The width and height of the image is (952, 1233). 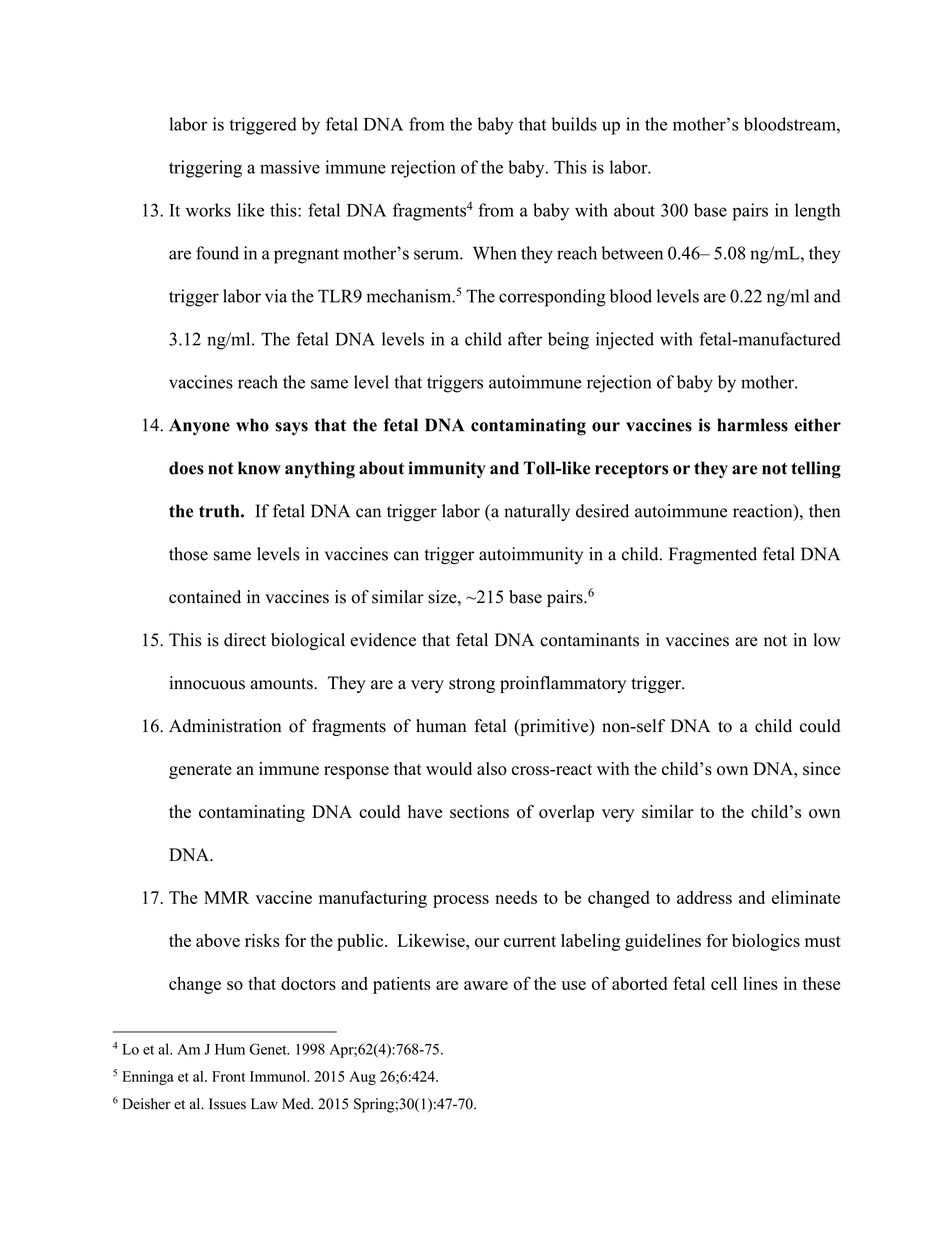 I want to click on since, so click(x=821, y=769).
